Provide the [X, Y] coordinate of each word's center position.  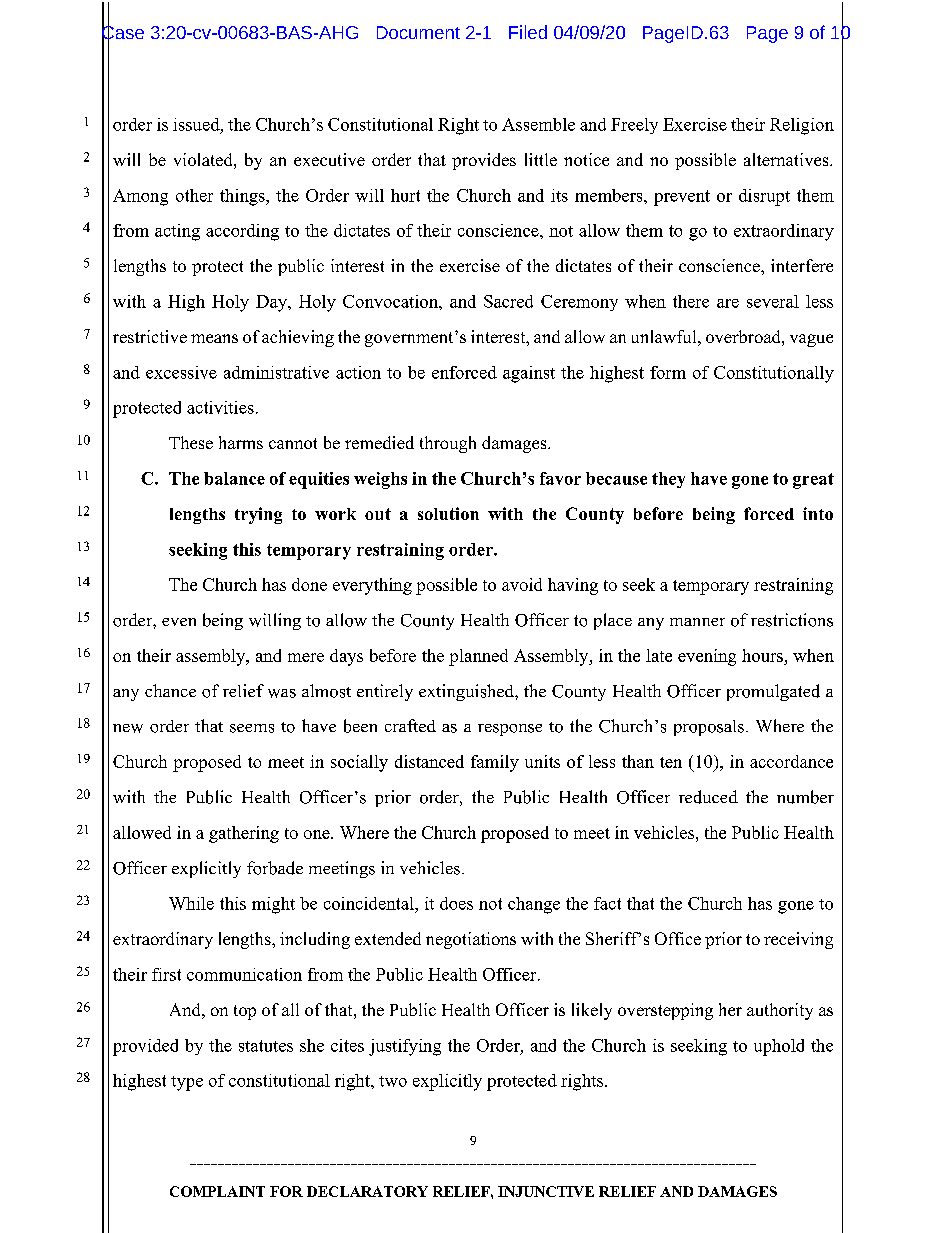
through [448, 444]
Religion [802, 126]
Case [123, 32]
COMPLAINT [217, 1191]
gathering [244, 834]
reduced [708, 797]
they [668, 480]
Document [418, 32]
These [191, 442]
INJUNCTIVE [546, 1191]
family [495, 763]
